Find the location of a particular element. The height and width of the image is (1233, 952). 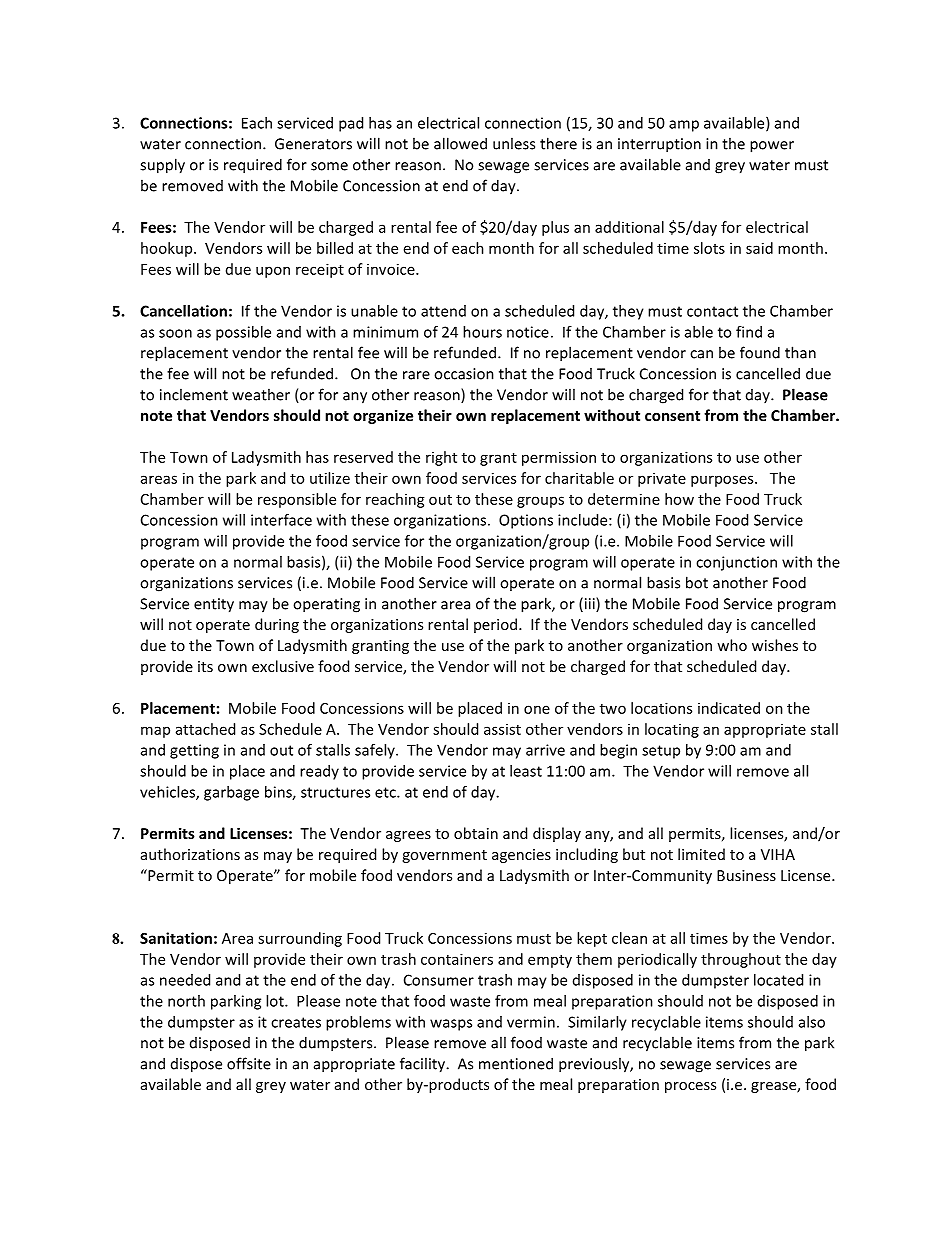

supply is located at coordinates (162, 166).
